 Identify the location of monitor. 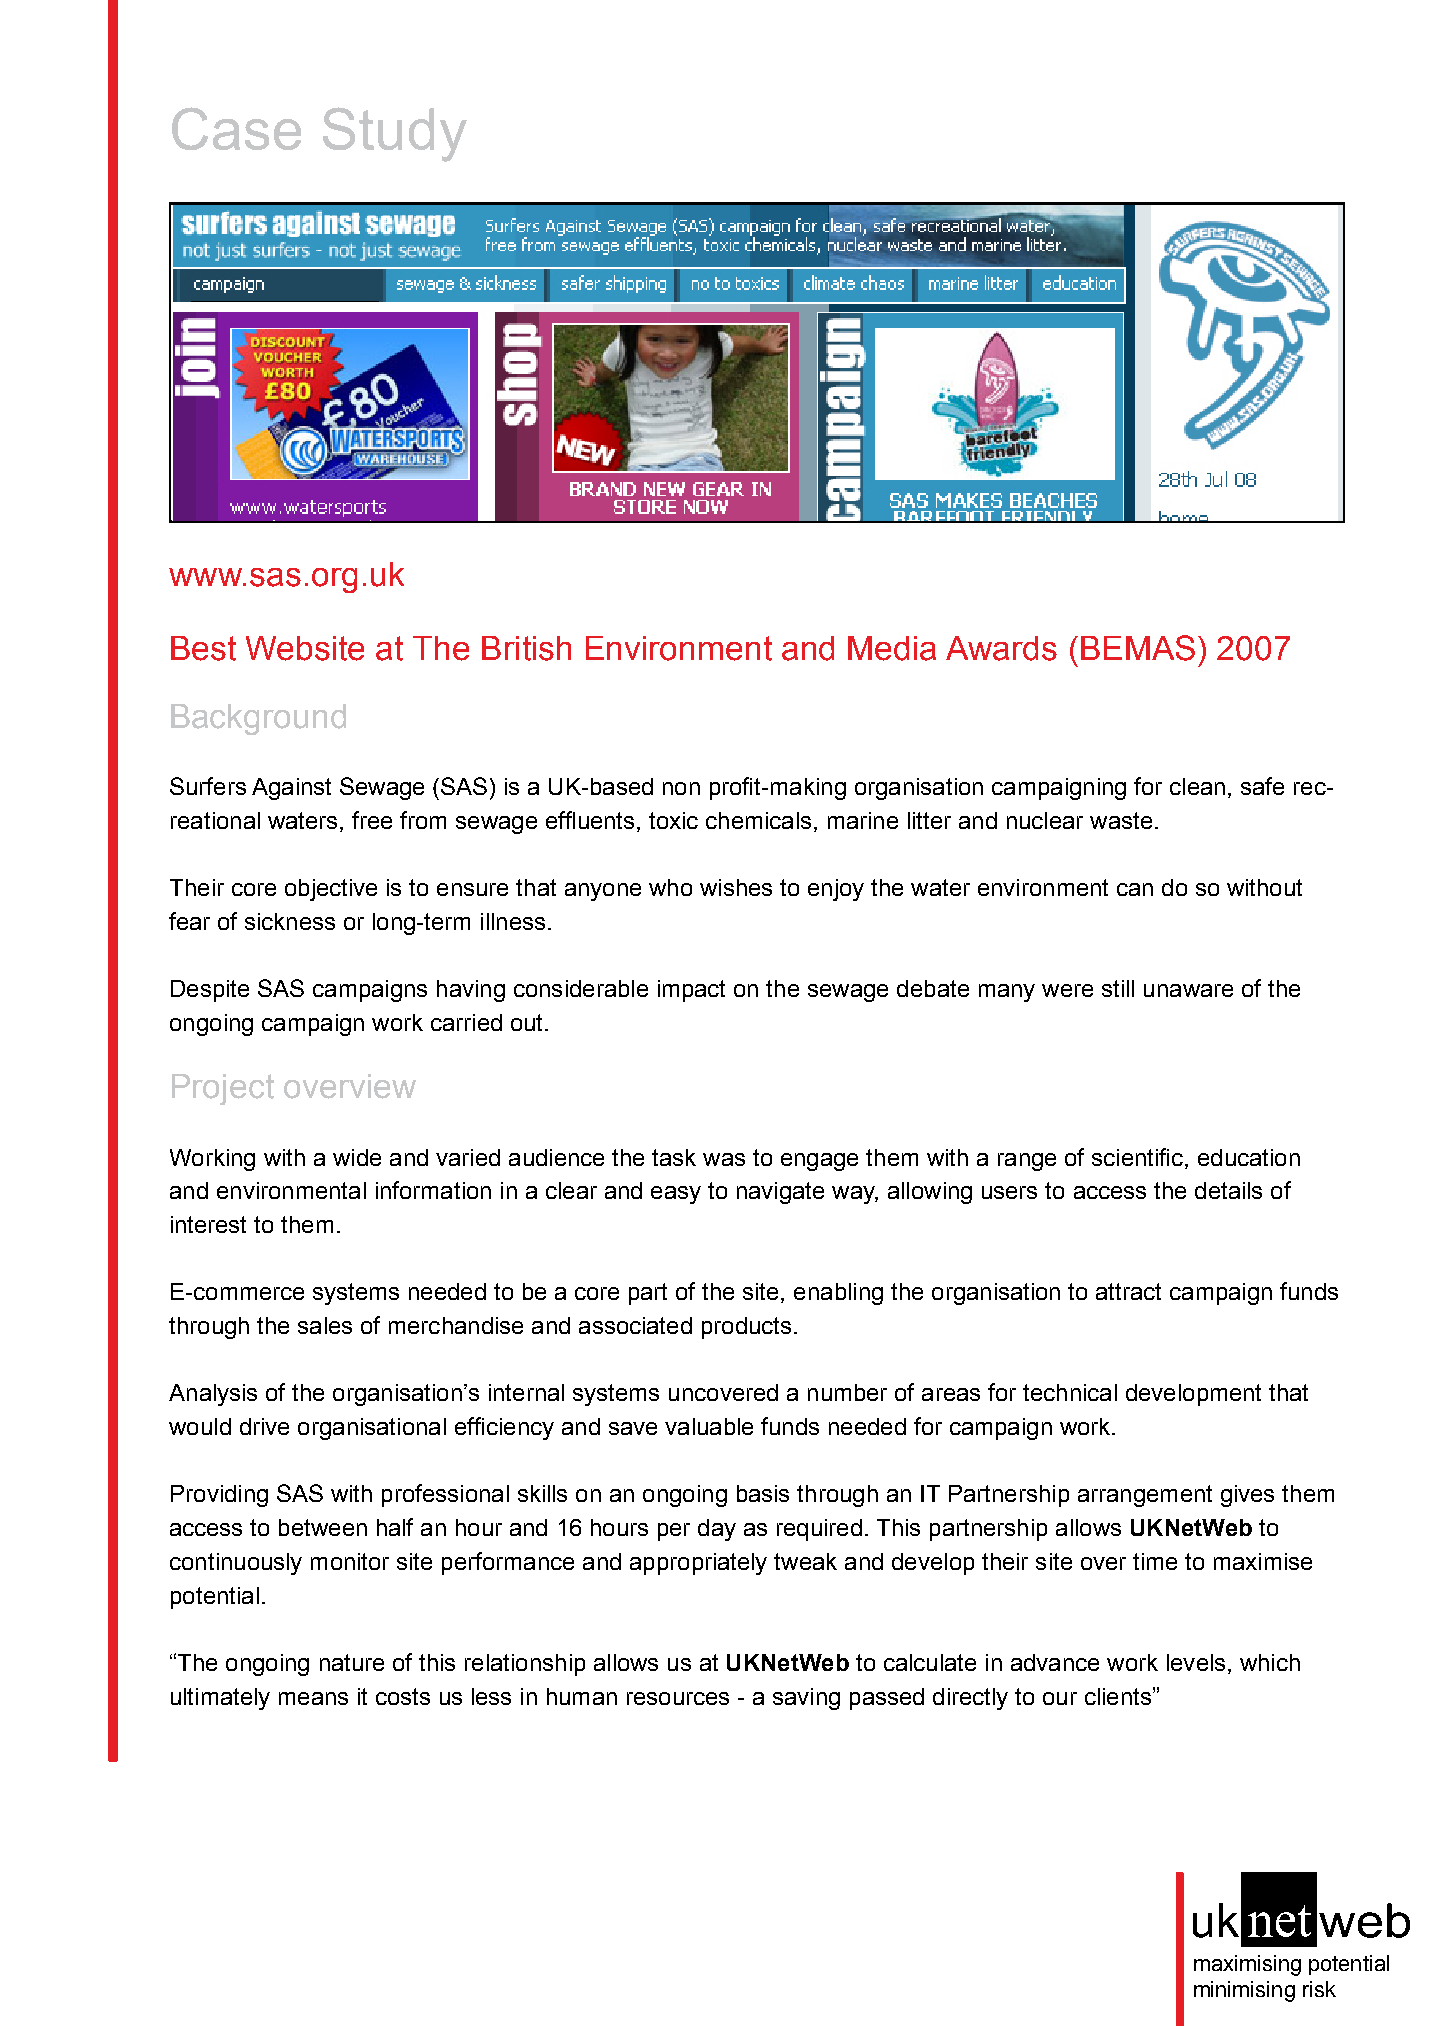
(350, 1561).
